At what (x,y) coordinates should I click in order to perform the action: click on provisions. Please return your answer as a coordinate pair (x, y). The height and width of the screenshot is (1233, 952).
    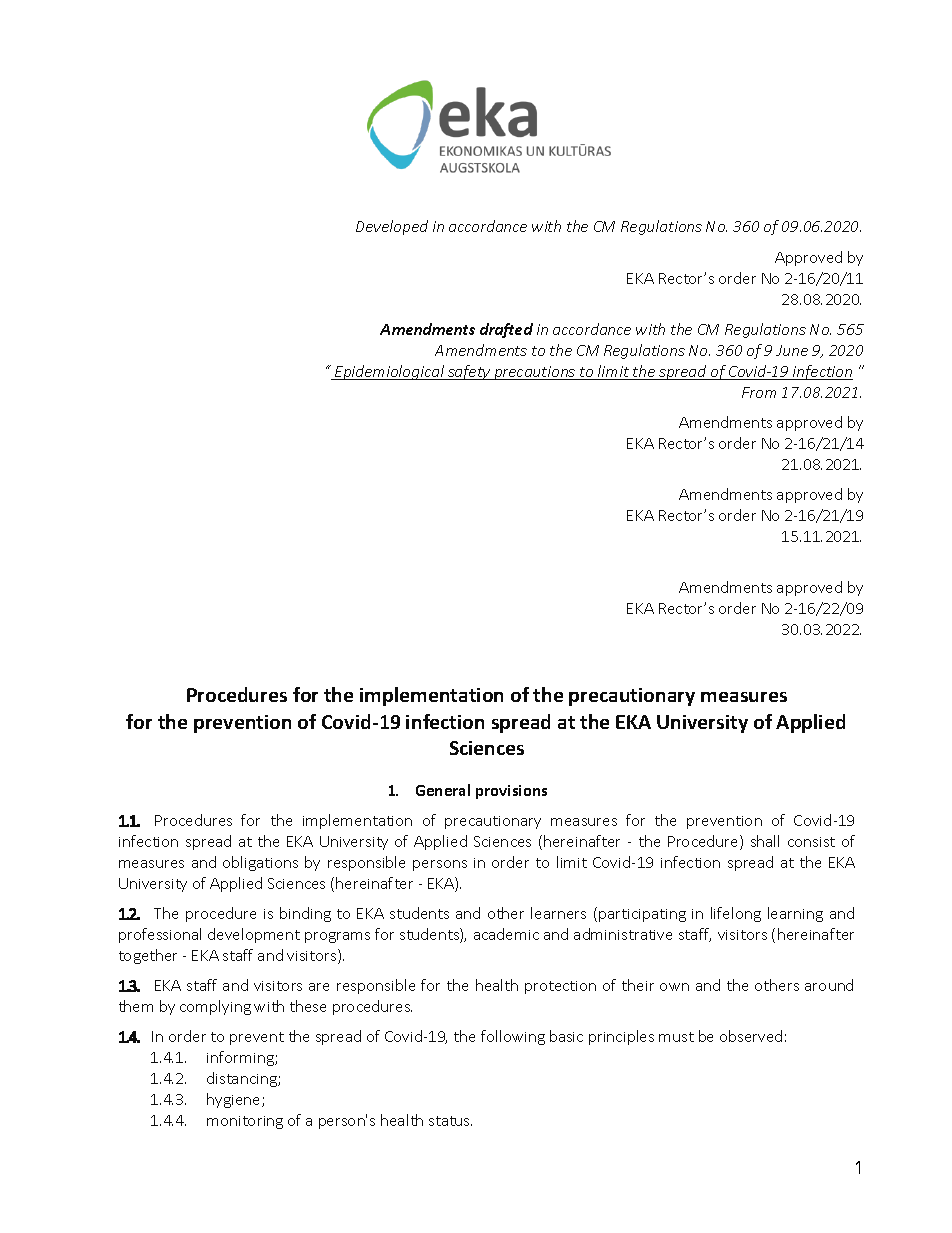
    Looking at the image, I should click on (511, 792).
